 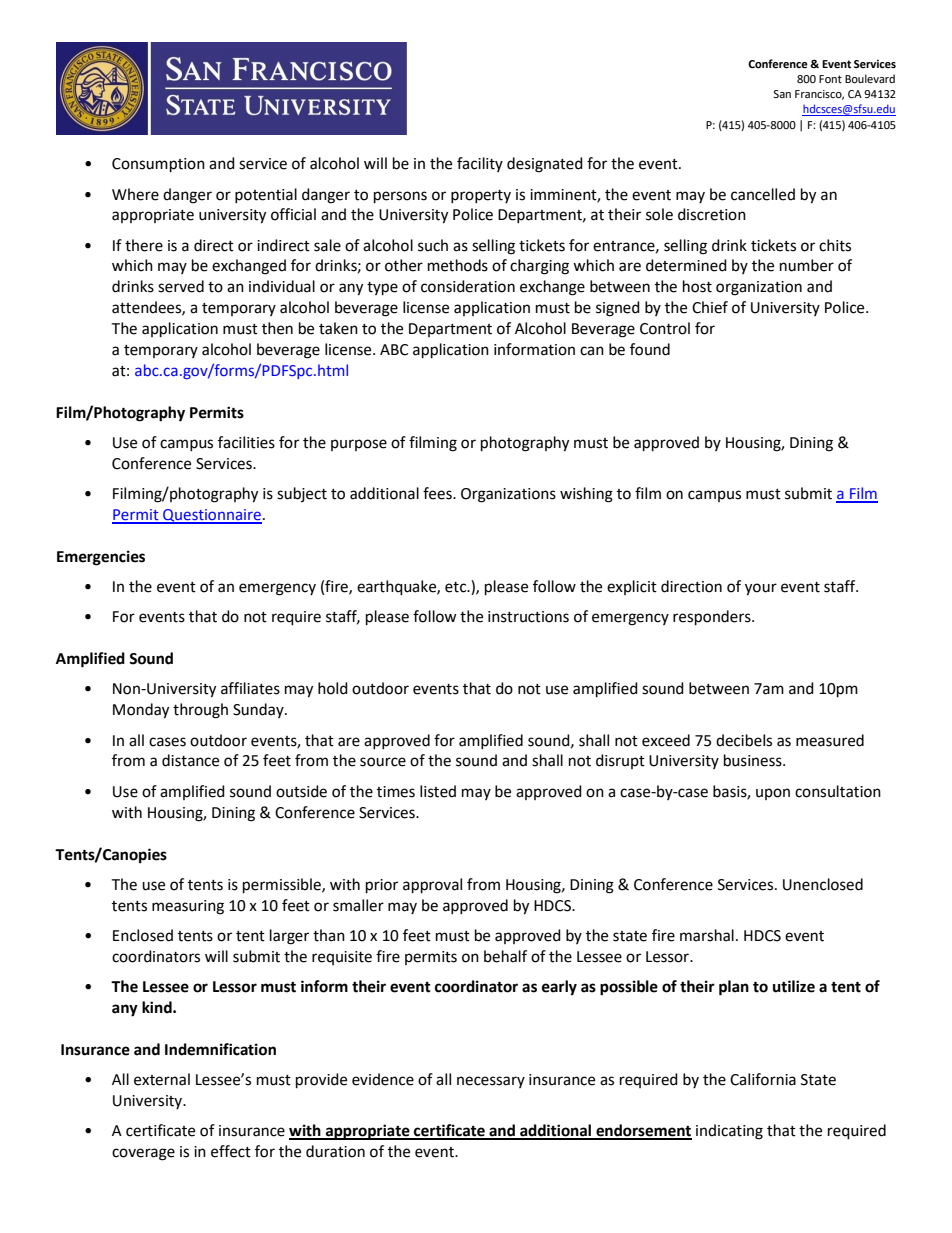 I want to click on affiliates, so click(x=250, y=688).
